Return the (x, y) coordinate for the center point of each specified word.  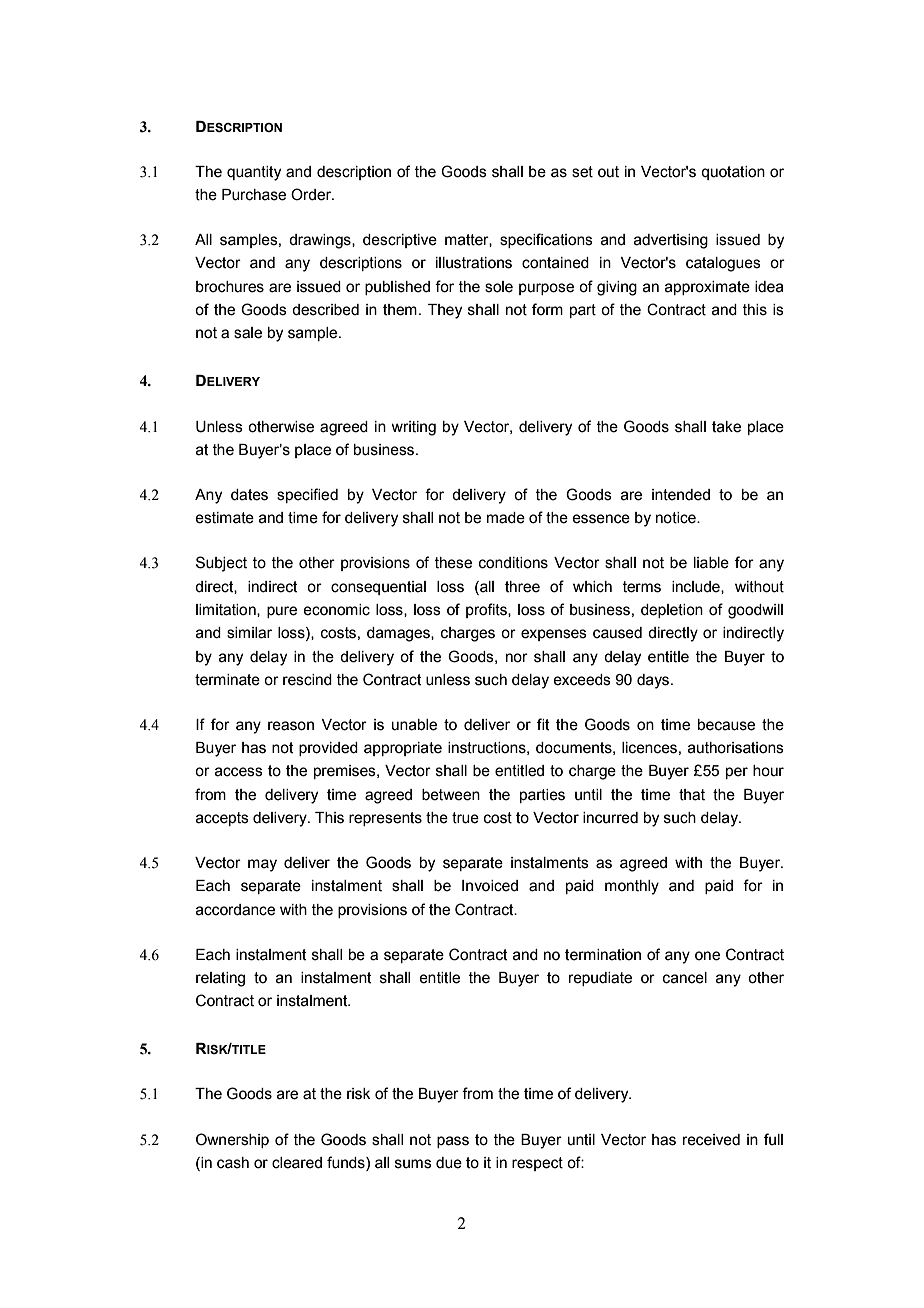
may (262, 865)
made (506, 518)
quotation (733, 173)
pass (453, 1142)
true (465, 818)
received (711, 1140)
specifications (546, 240)
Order (312, 194)
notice (677, 518)
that (692, 795)
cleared (297, 1163)
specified (307, 495)
